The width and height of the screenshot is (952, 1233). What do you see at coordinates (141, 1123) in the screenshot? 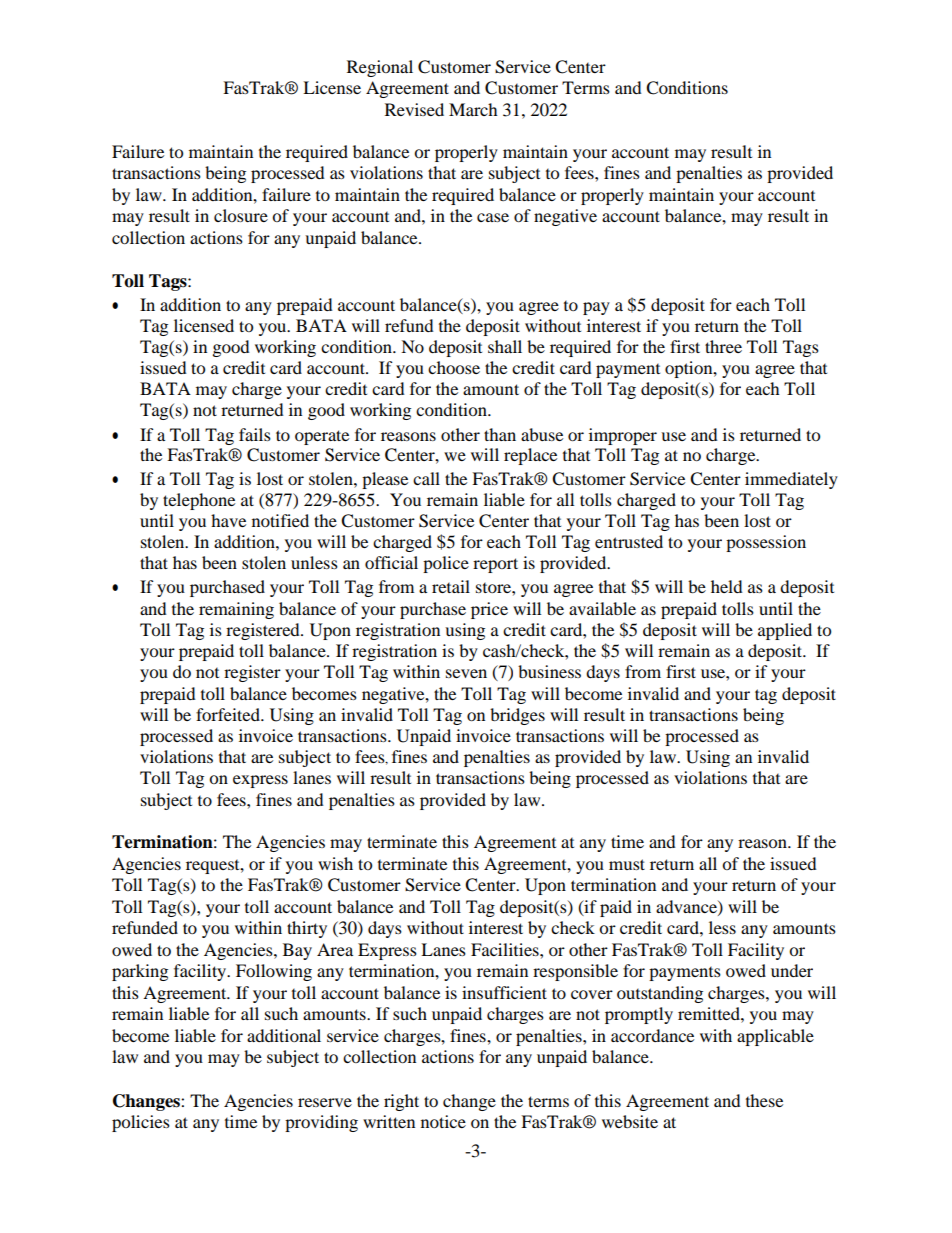
I see `policies` at bounding box center [141, 1123].
